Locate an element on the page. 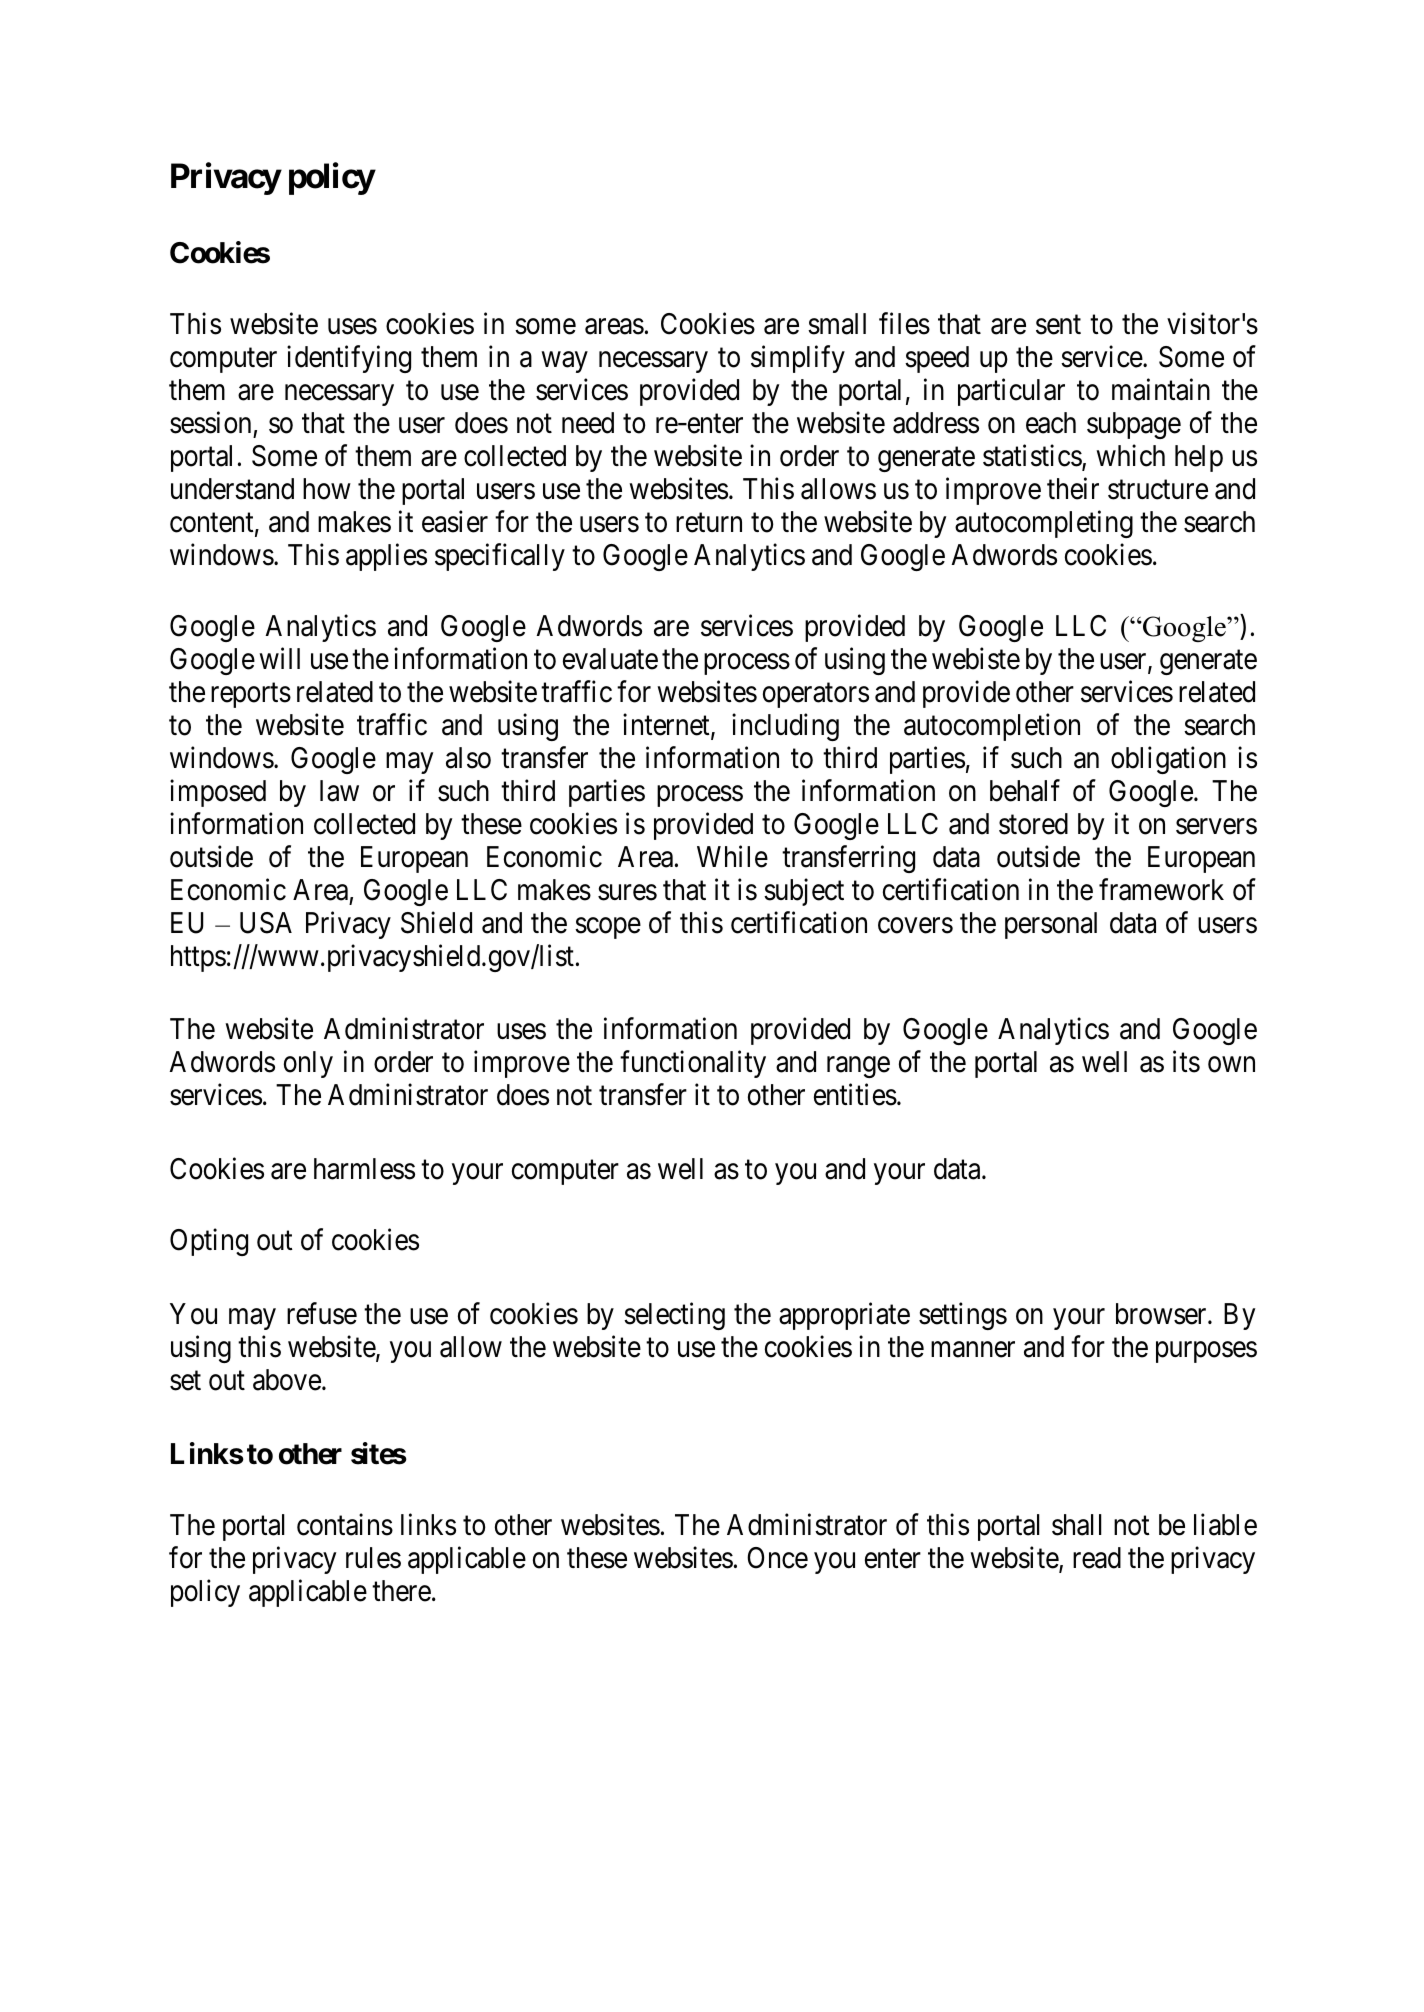 The width and height of the image is (1424, 2012). maintain is located at coordinates (1161, 390).
